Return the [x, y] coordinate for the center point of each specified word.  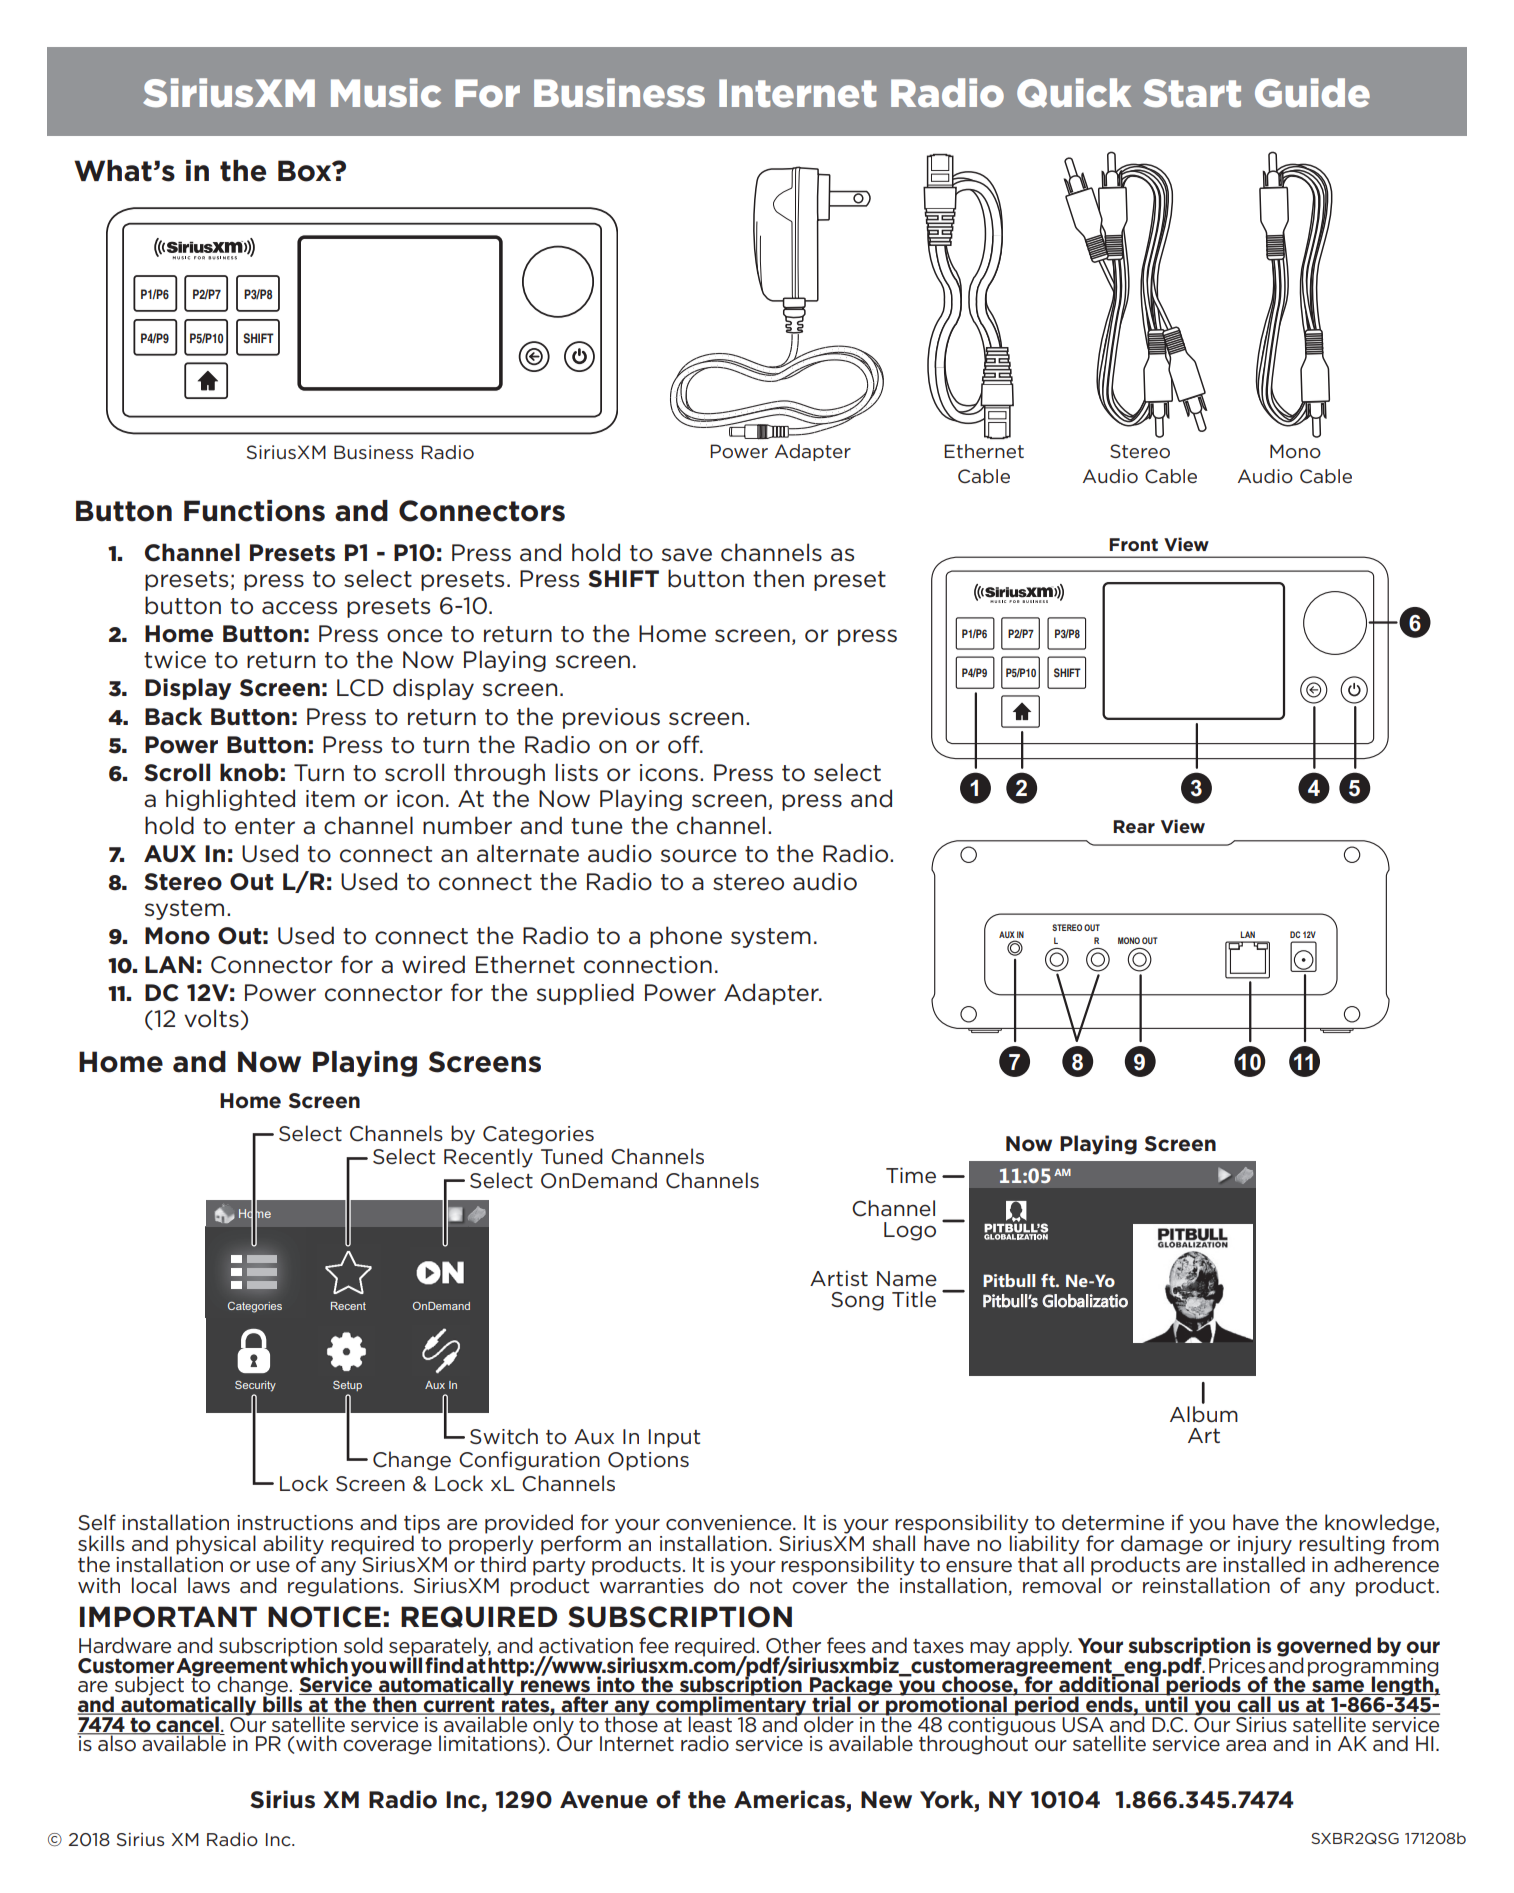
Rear [1134, 826]
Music [386, 93]
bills [283, 1704]
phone [686, 937]
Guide [1312, 93]
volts [211, 1018]
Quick [1074, 93]
